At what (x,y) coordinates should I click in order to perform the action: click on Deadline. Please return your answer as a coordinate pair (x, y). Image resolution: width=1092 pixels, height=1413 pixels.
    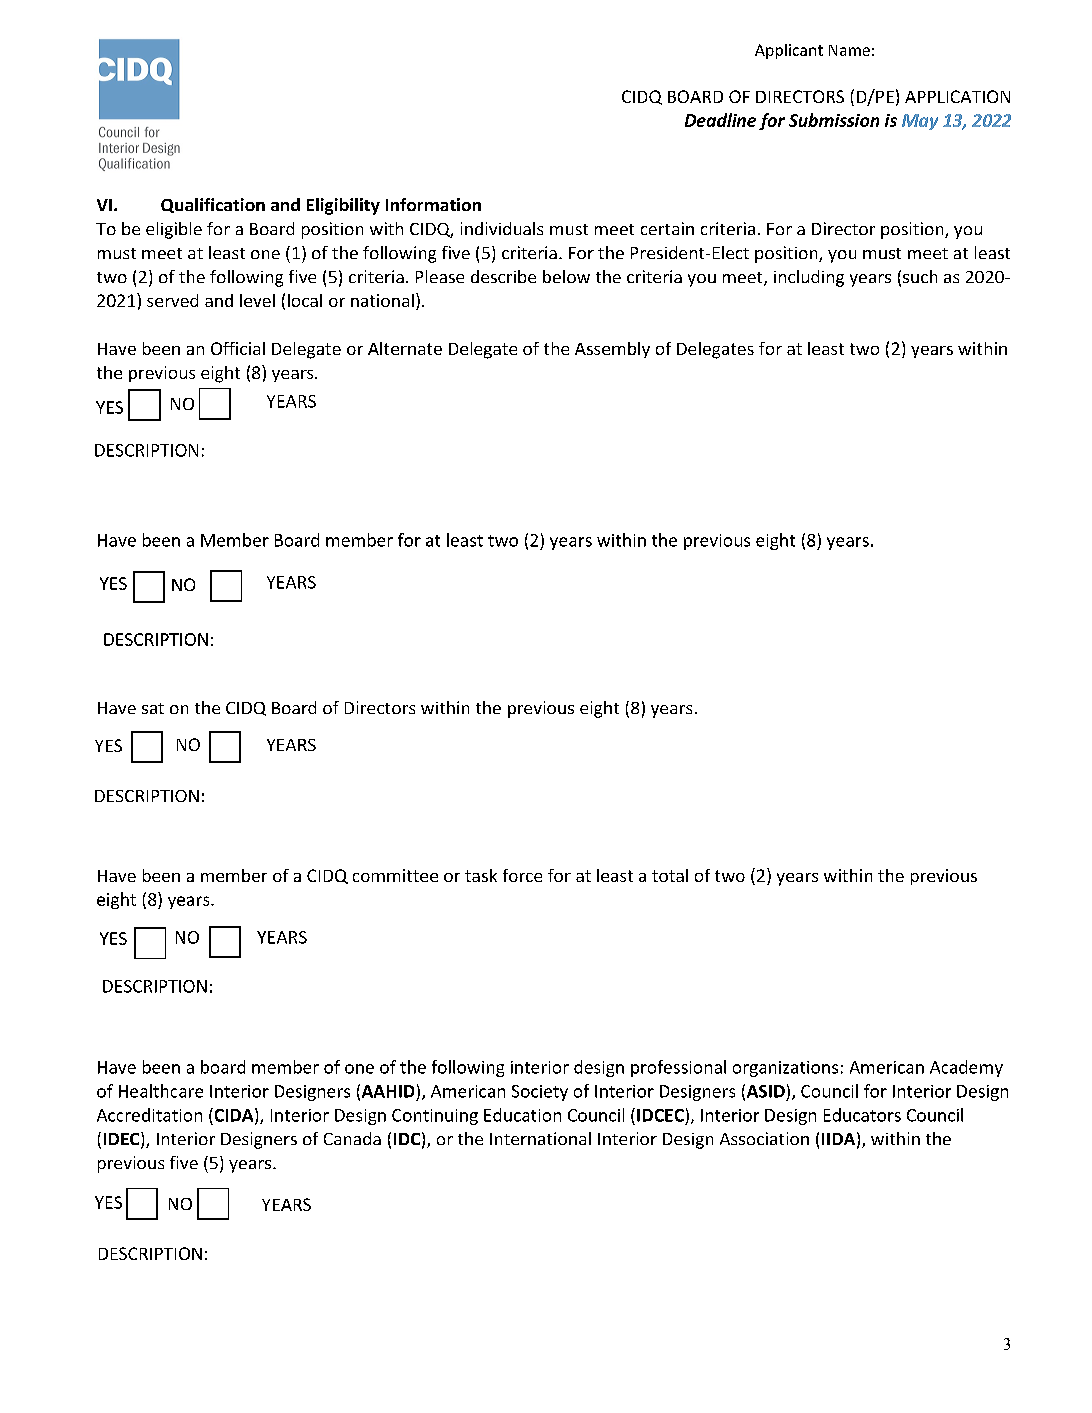
    Looking at the image, I should click on (720, 120).
